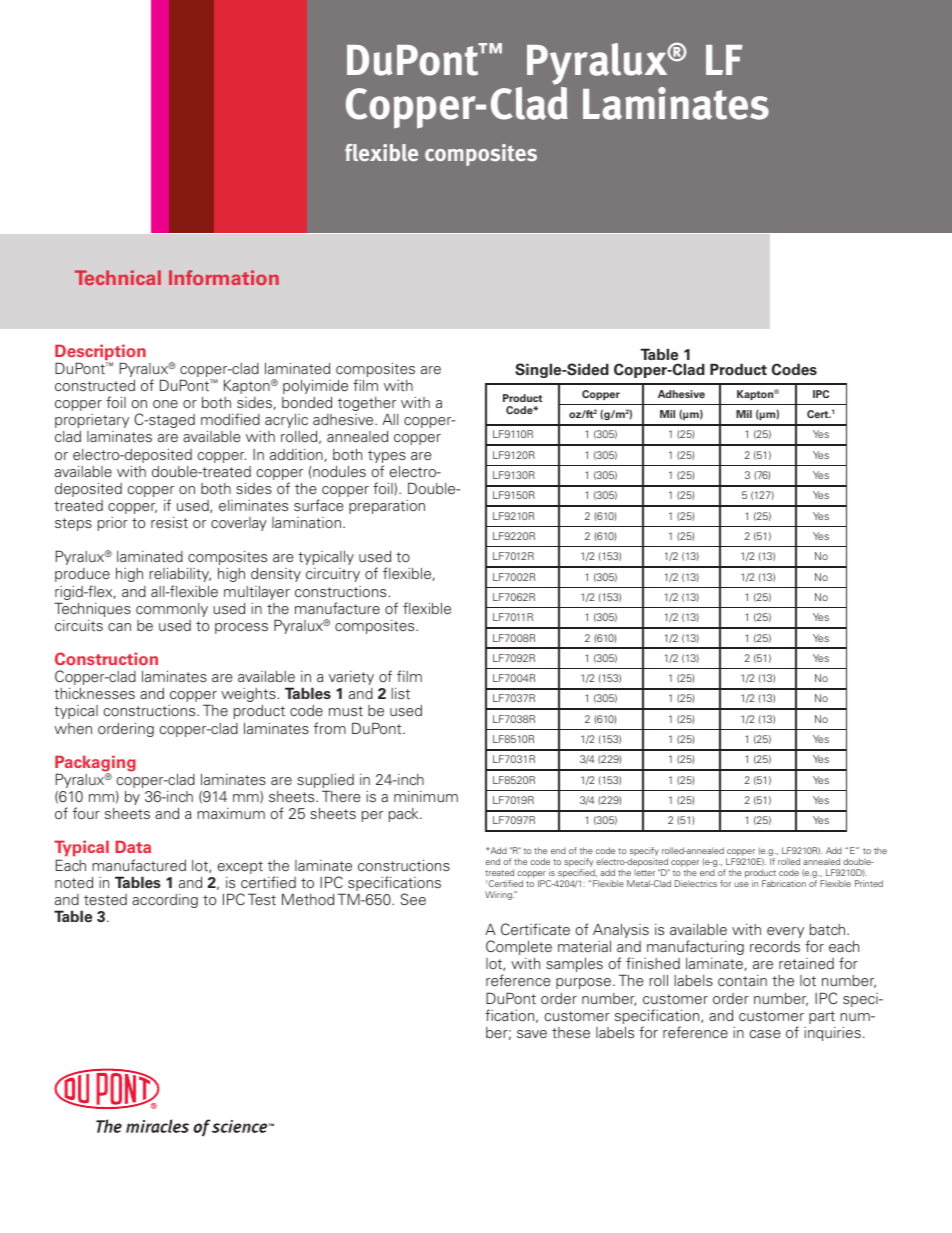 The height and width of the screenshot is (1233, 952). I want to click on types, so click(387, 458).
